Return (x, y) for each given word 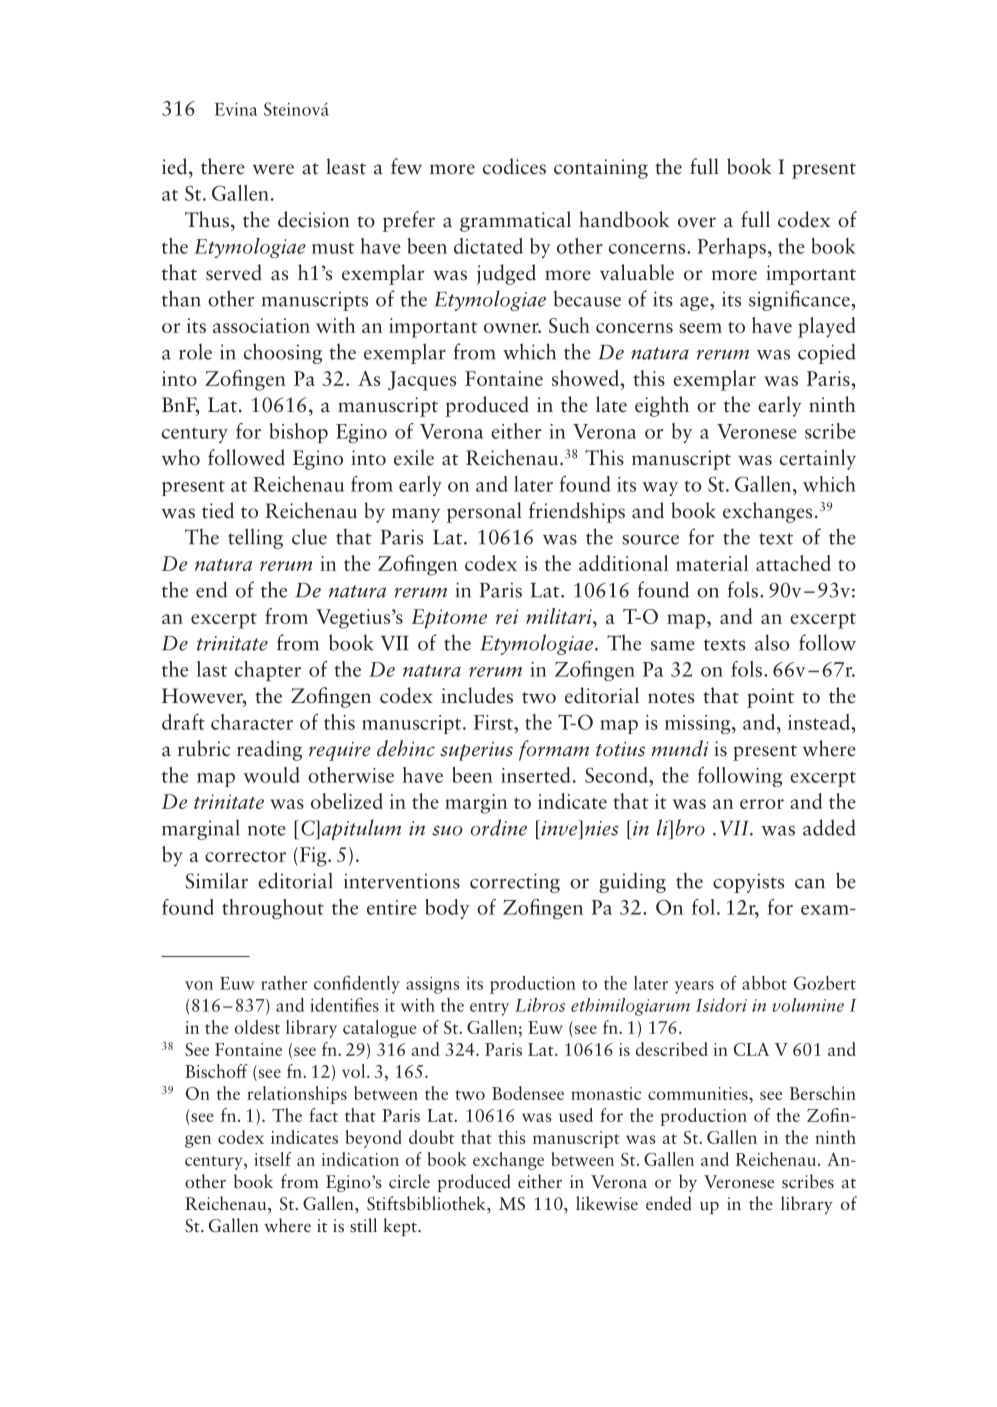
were (273, 169)
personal (484, 512)
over (697, 222)
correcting (515, 883)
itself (272, 1159)
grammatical (515, 221)
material (712, 563)
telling (255, 538)
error (762, 804)
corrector (245, 856)
